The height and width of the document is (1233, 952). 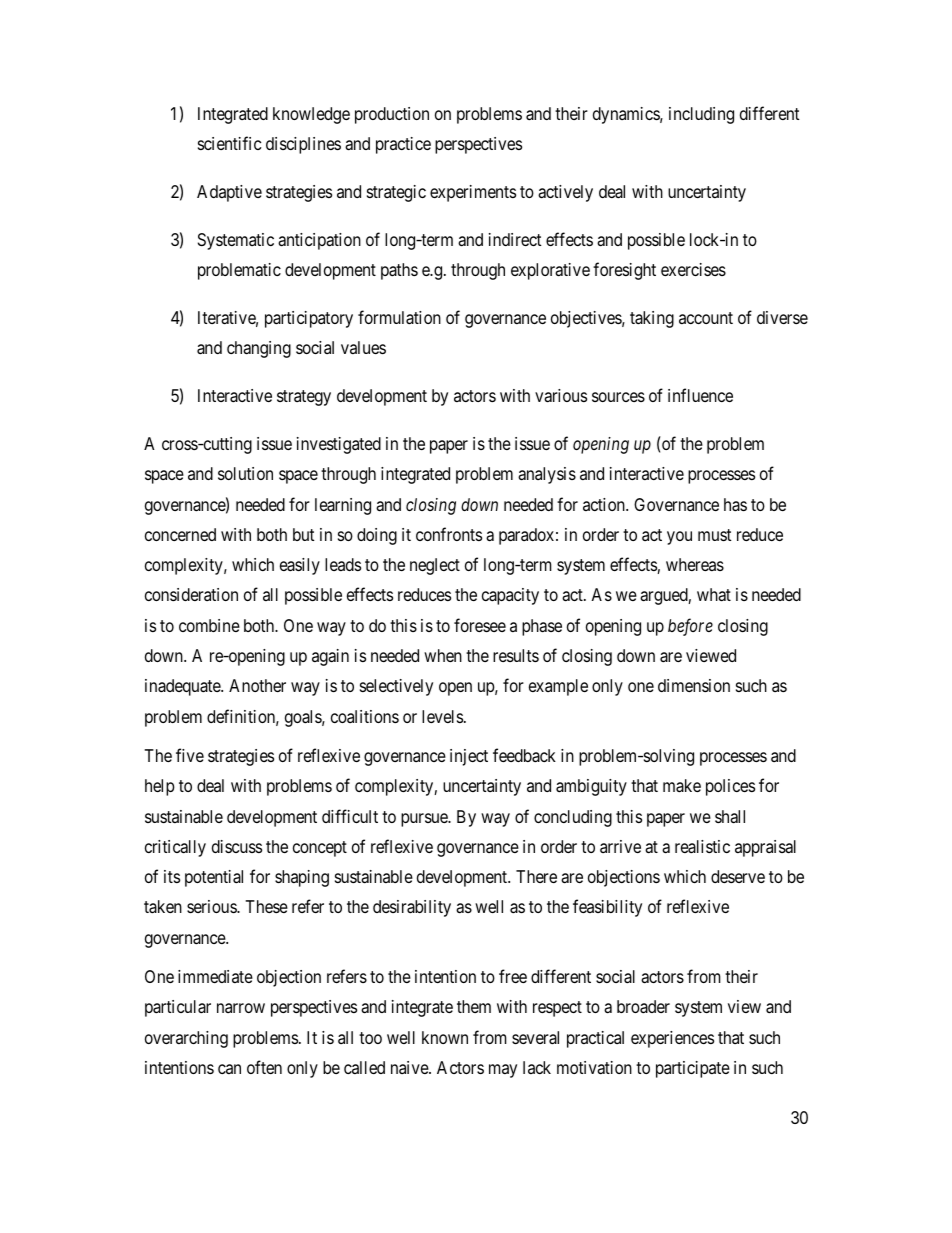 What do you see at coordinates (191, 594) in the document?
I see `consideration` at bounding box center [191, 594].
